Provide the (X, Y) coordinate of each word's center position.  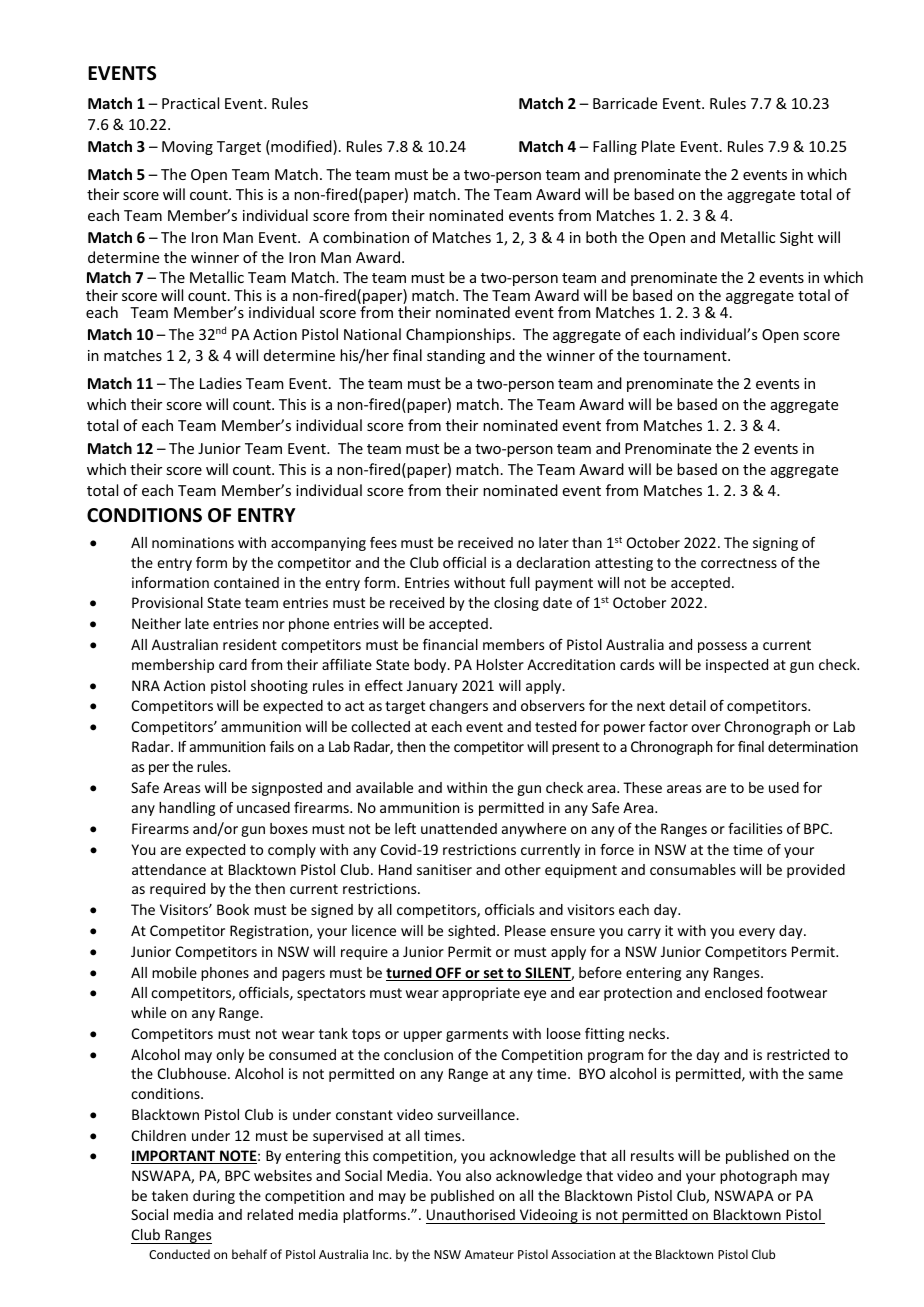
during (214, 1197)
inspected (737, 666)
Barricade (625, 103)
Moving (187, 148)
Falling (615, 147)
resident (250, 644)
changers (458, 707)
